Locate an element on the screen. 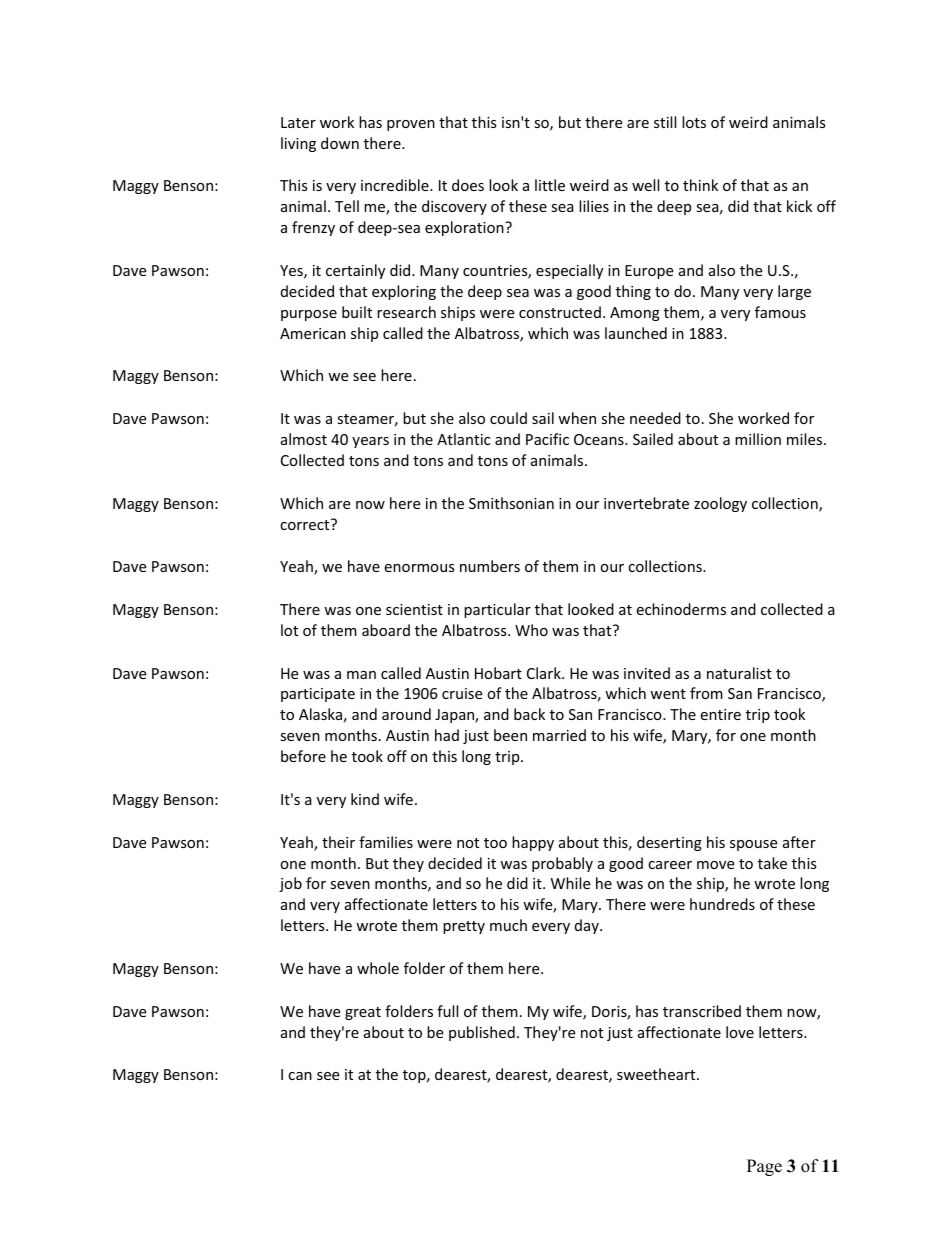 This screenshot has width=952, height=1233. hundreds is located at coordinates (722, 904).
